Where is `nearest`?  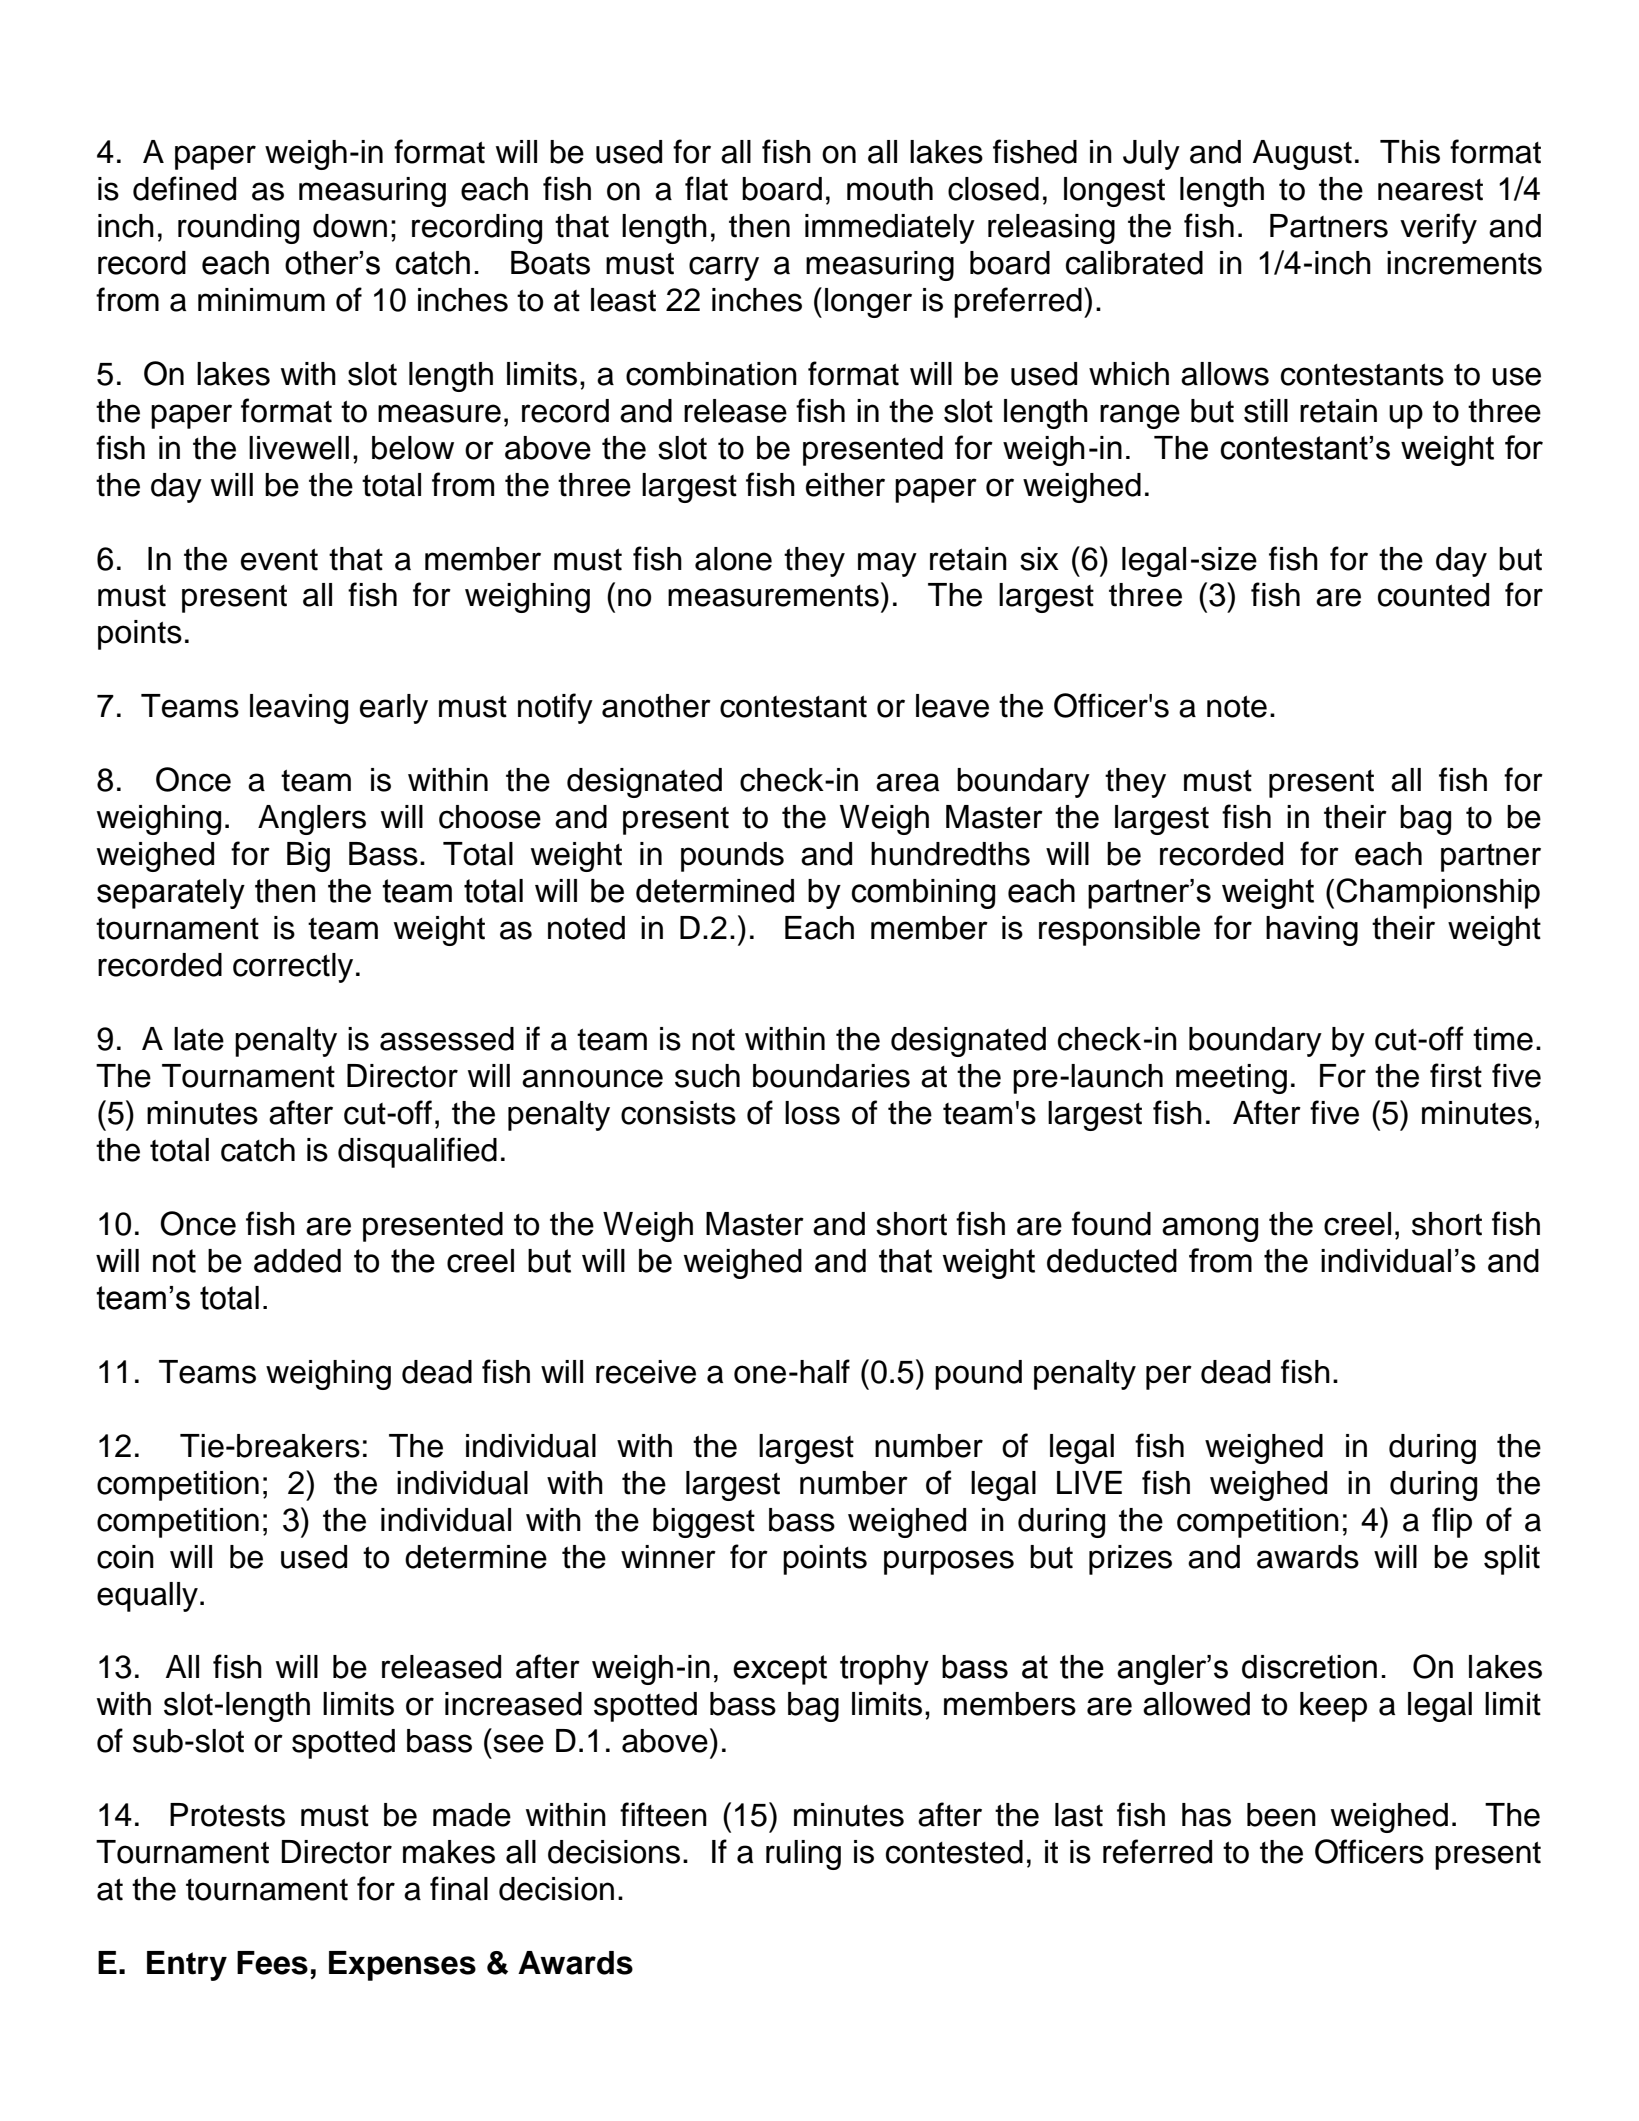 nearest is located at coordinates (1430, 190).
